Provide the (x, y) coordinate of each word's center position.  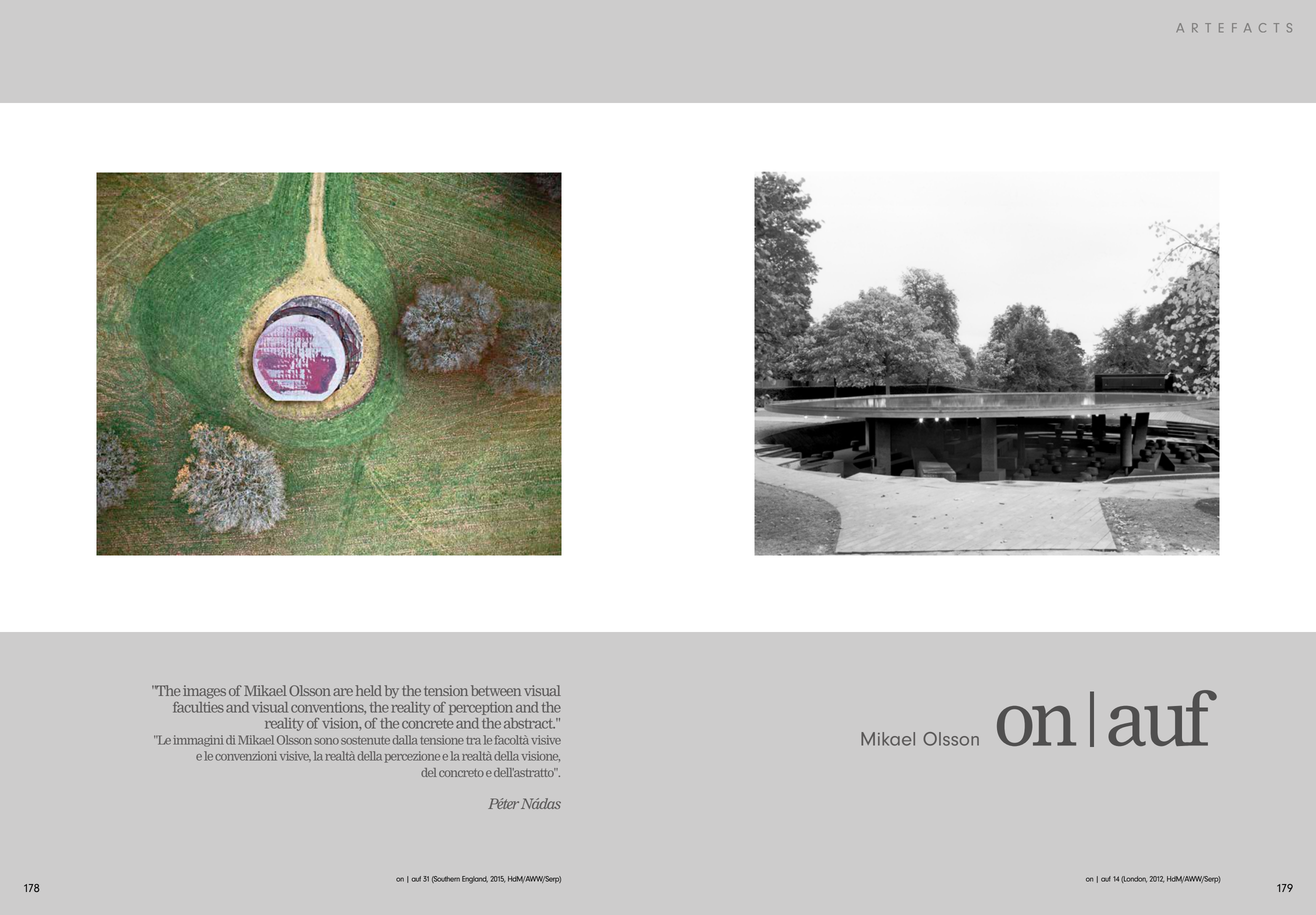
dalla (405, 740)
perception (481, 708)
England (475, 880)
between (496, 690)
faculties (198, 707)
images (204, 692)
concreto (461, 773)
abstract (529, 723)
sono (326, 741)
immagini (198, 741)
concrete (427, 724)
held (369, 690)
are (343, 692)
